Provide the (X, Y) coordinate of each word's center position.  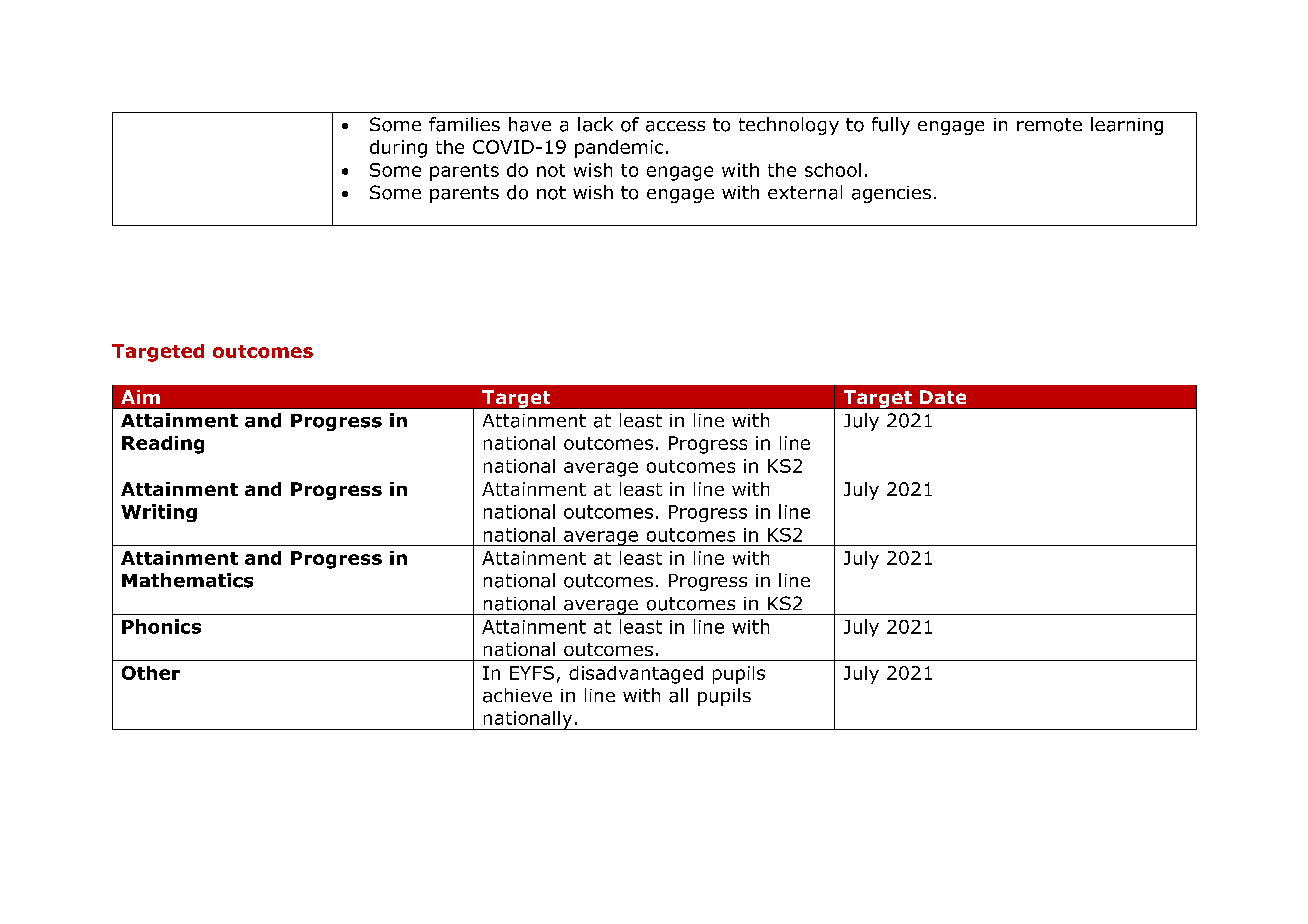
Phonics (161, 626)
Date (943, 397)
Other (151, 673)
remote (1049, 125)
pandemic (619, 149)
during (398, 149)
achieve (517, 695)
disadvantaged (636, 675)
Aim (140, 397)
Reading (163, 445)
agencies (891, 194)
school (833, 170)
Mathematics (187, 580)
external (805, 192)
